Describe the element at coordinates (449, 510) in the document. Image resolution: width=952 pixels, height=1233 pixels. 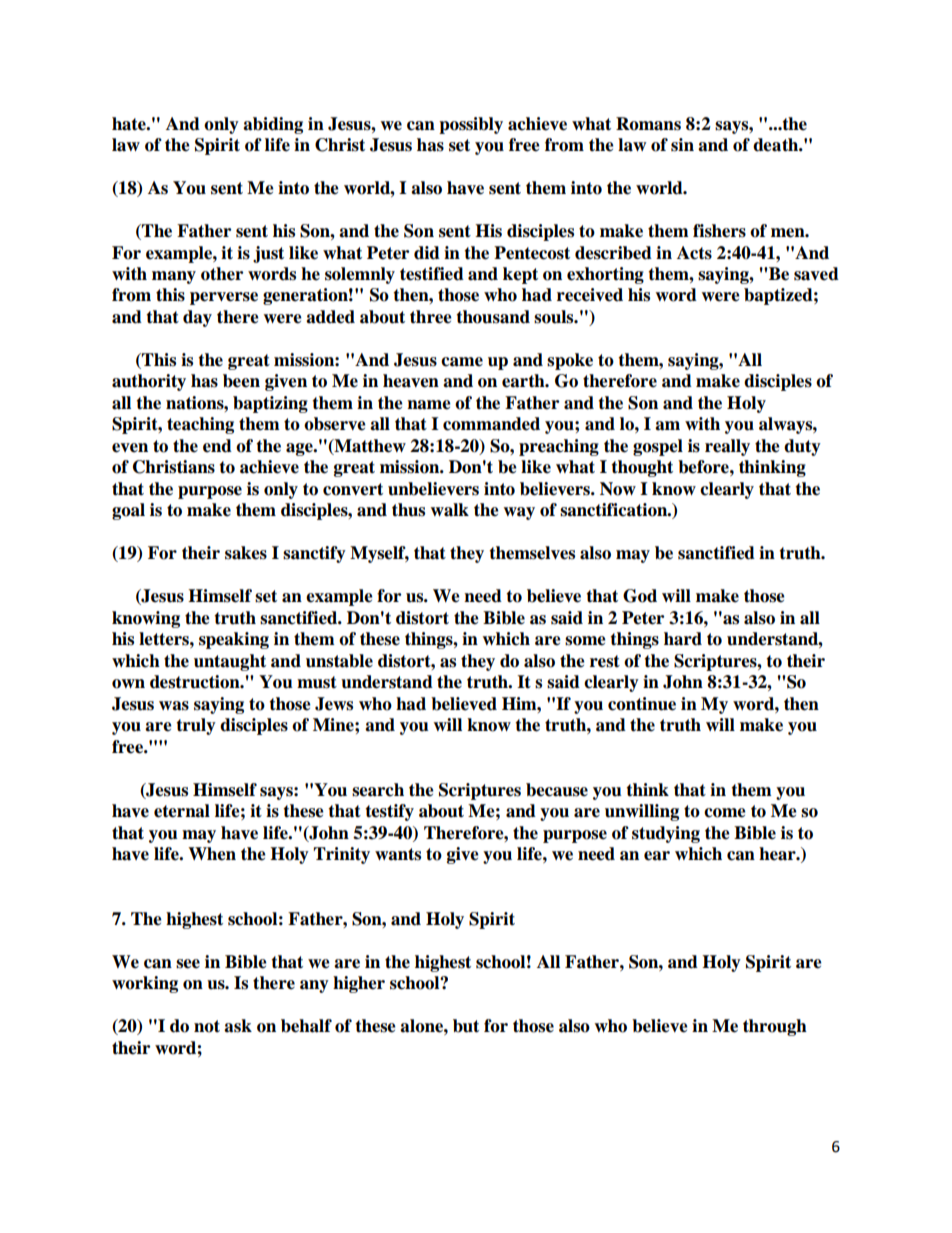
I see `walk` at that location.
